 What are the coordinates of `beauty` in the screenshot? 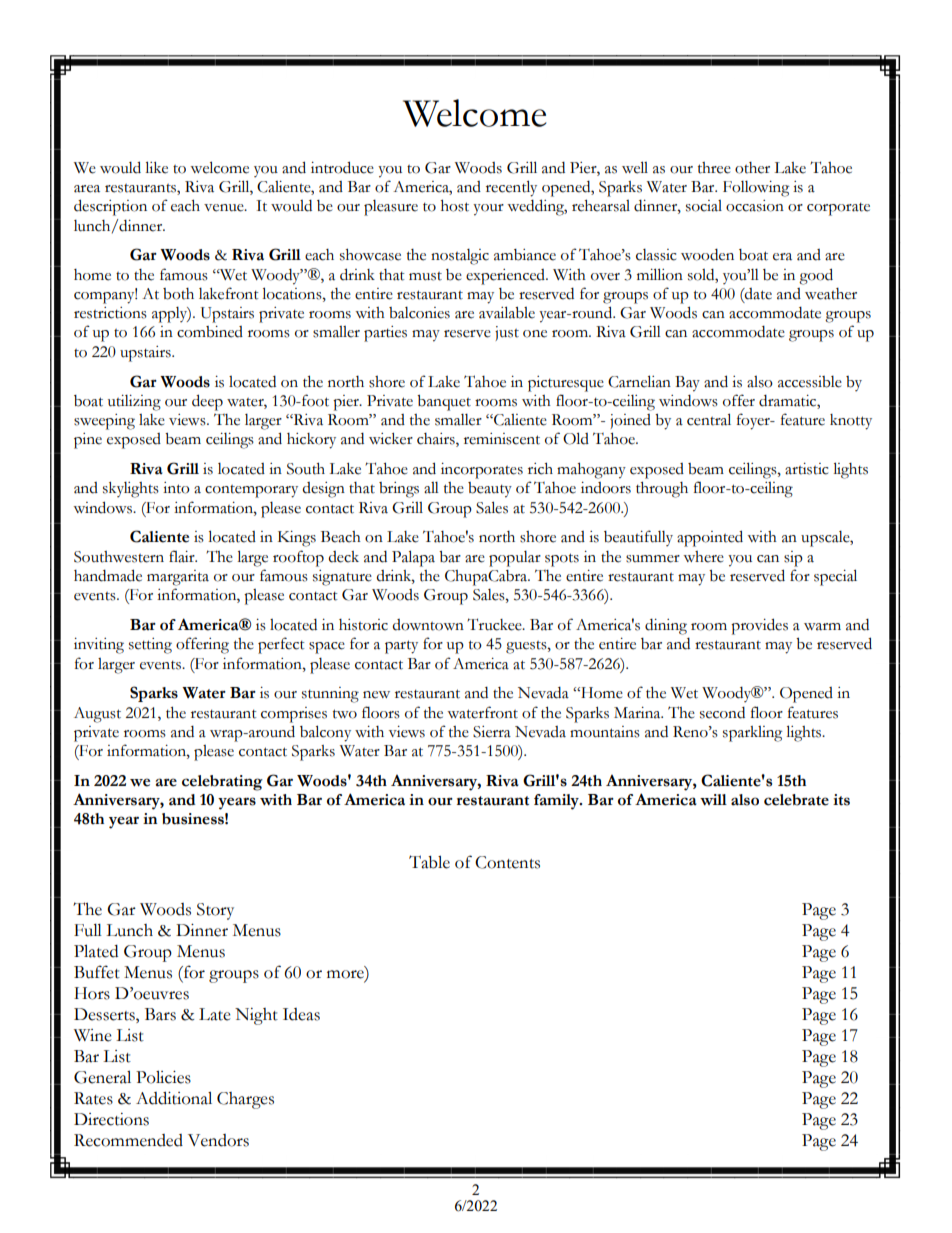 It's located at (490, 490).
